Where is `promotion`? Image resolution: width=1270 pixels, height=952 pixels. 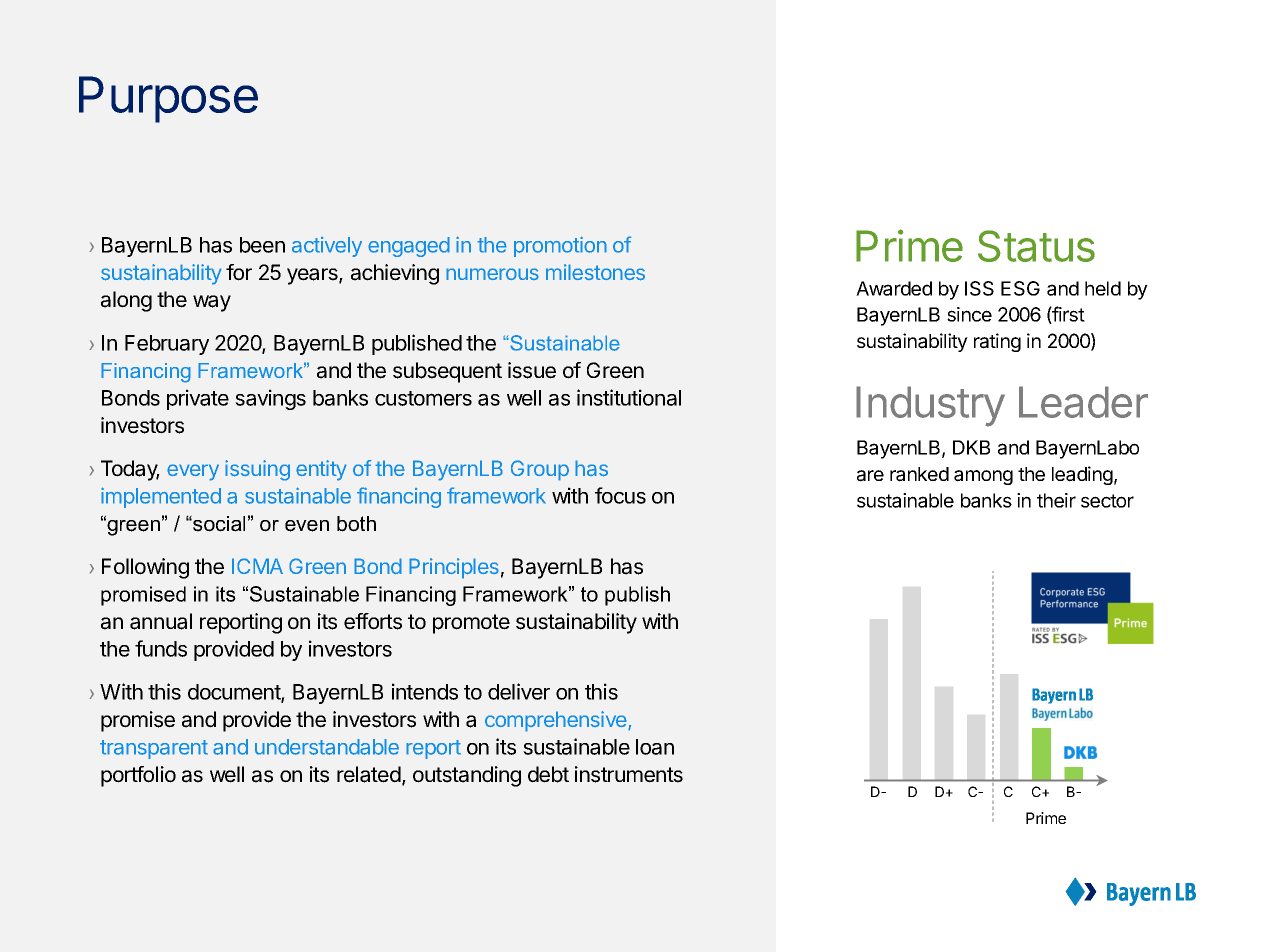 promotion is located at coordinates (560, 246).
